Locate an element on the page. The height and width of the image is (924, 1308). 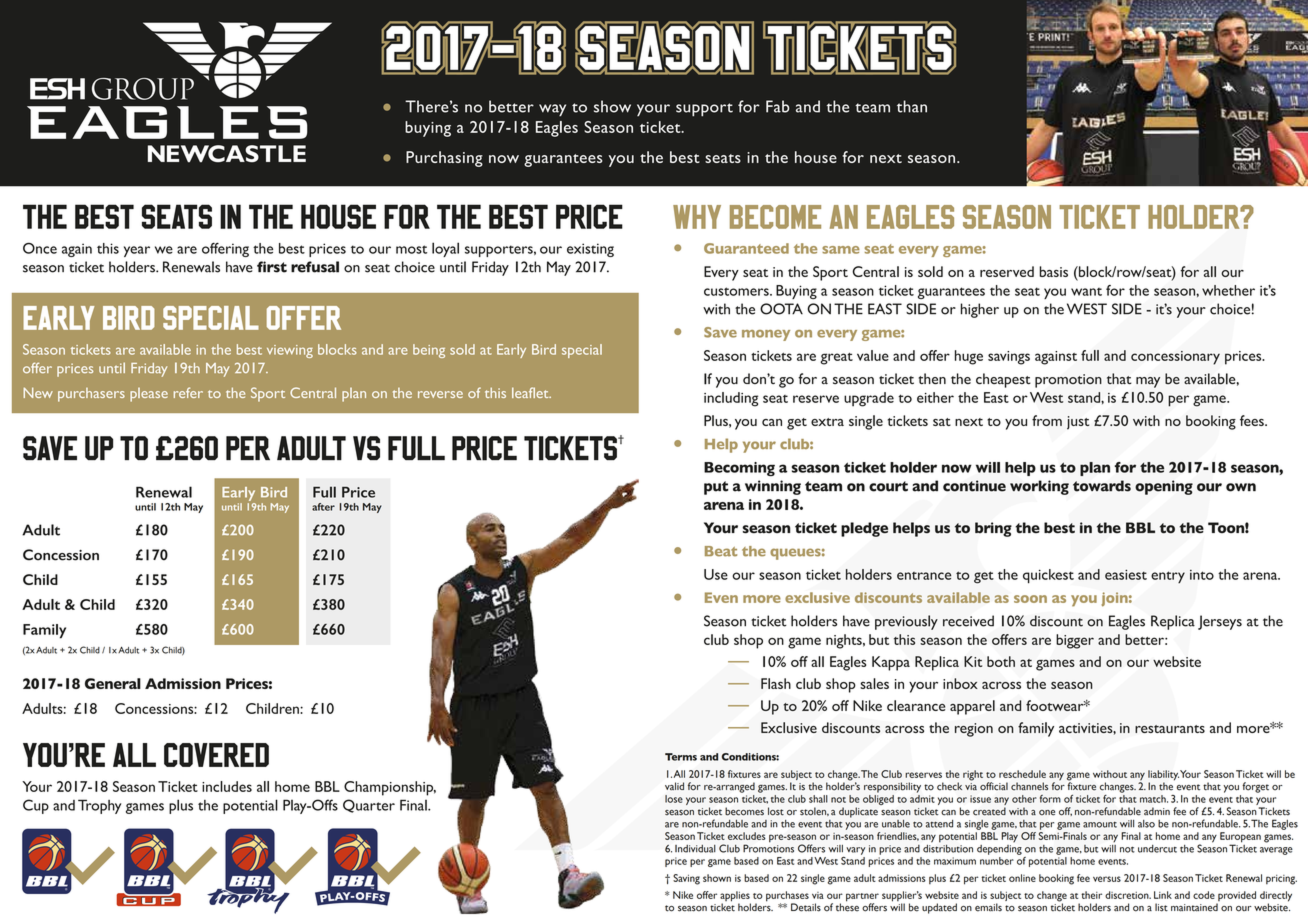
than is located at coordinates (912, 106).
